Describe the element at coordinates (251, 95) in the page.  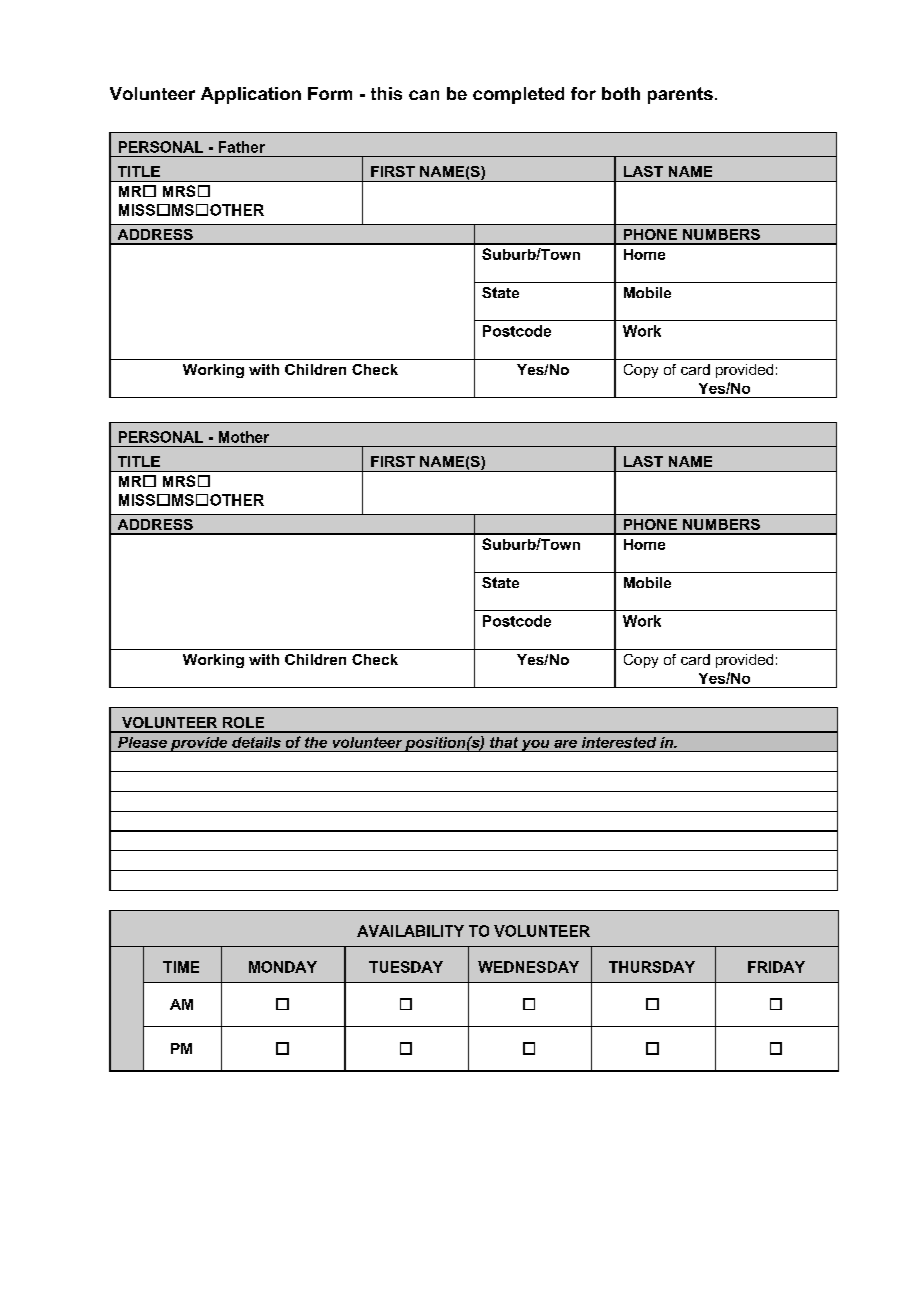
I see `Application` at that location.
